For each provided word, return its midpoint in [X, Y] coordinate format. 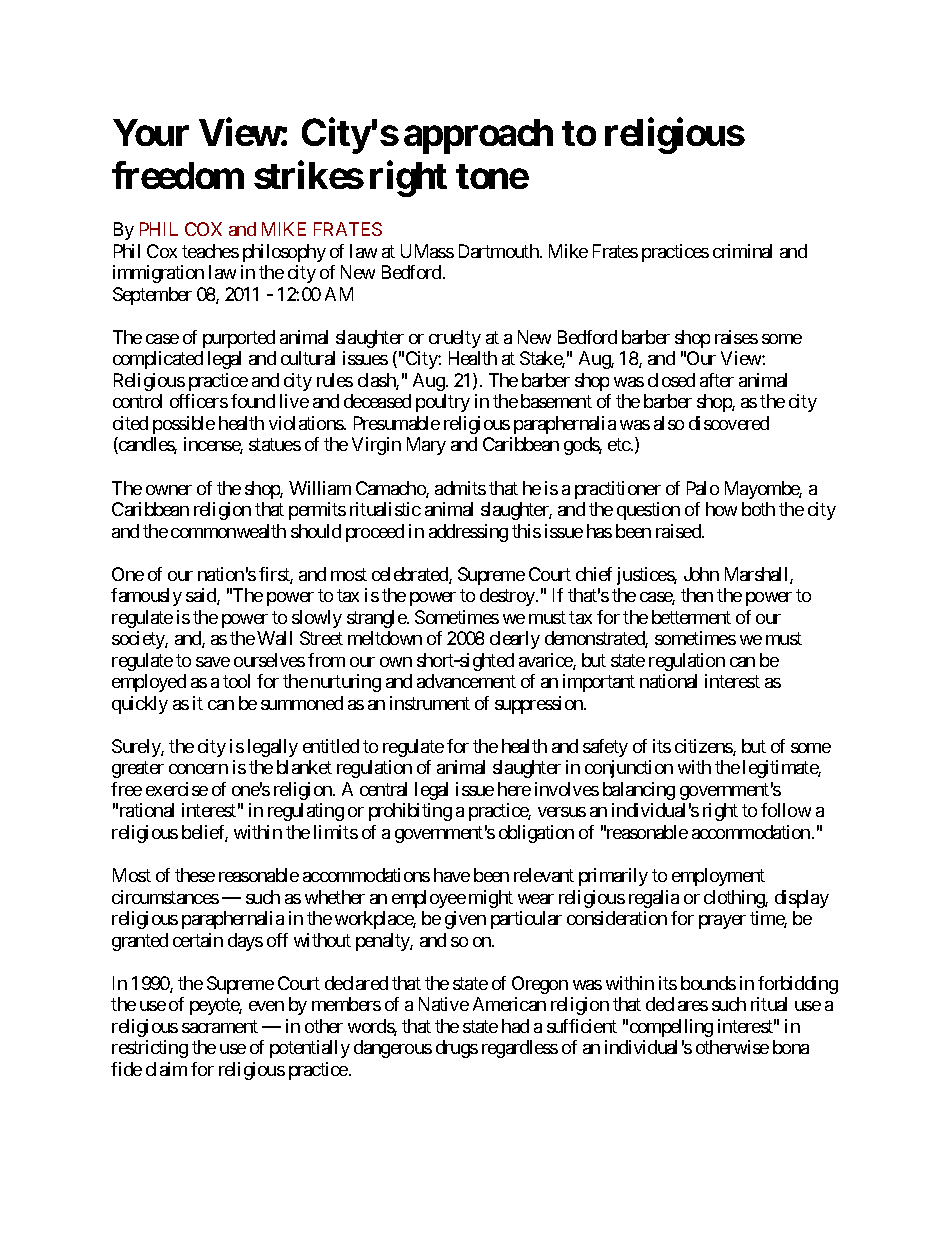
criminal [742, 251]
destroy [508, 597]
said [202, 596]
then [697, 595]
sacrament [220, 1026]
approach [478, 136]
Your [151, 132]
